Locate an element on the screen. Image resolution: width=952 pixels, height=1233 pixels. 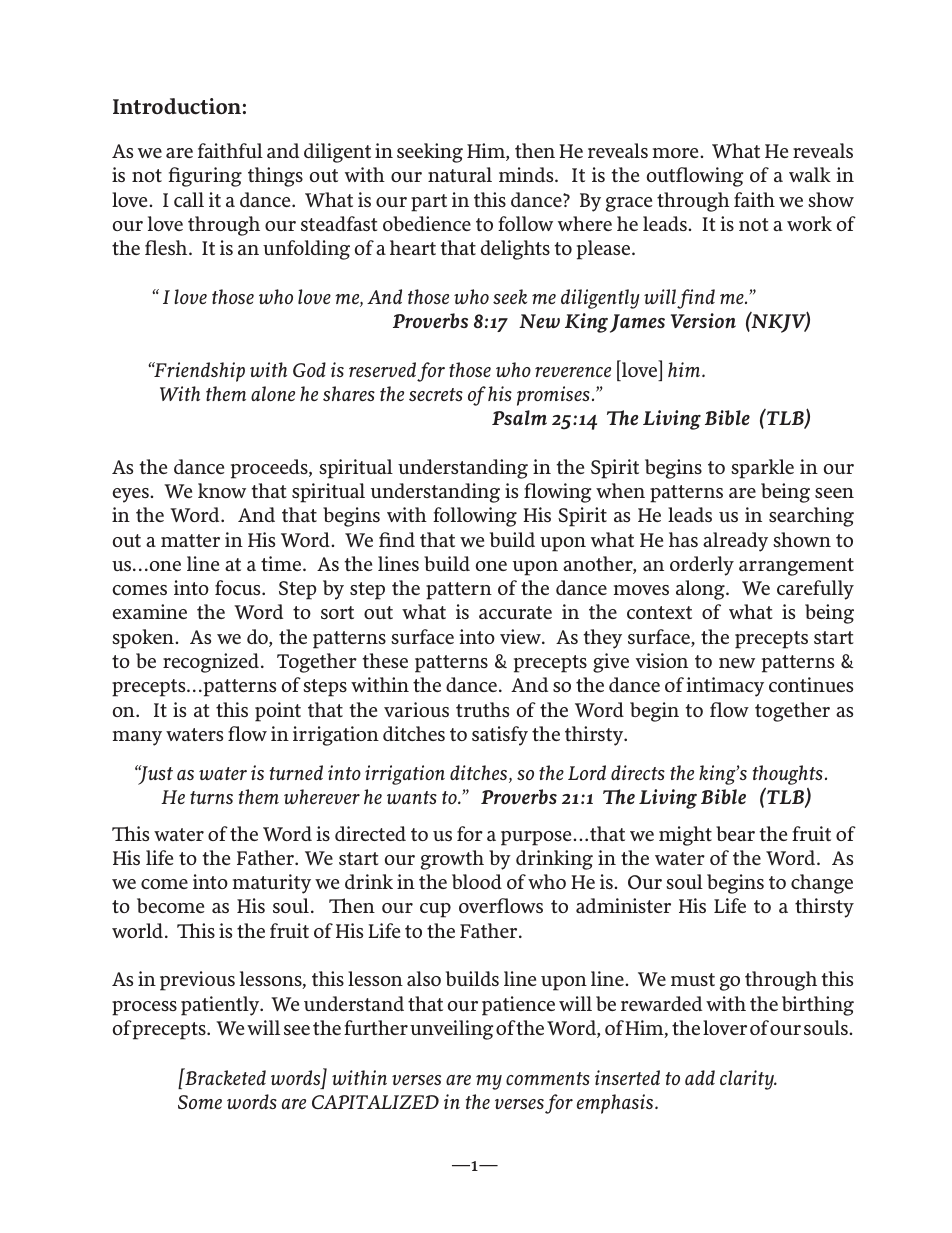
focus is located at coordinates (239, 587).
